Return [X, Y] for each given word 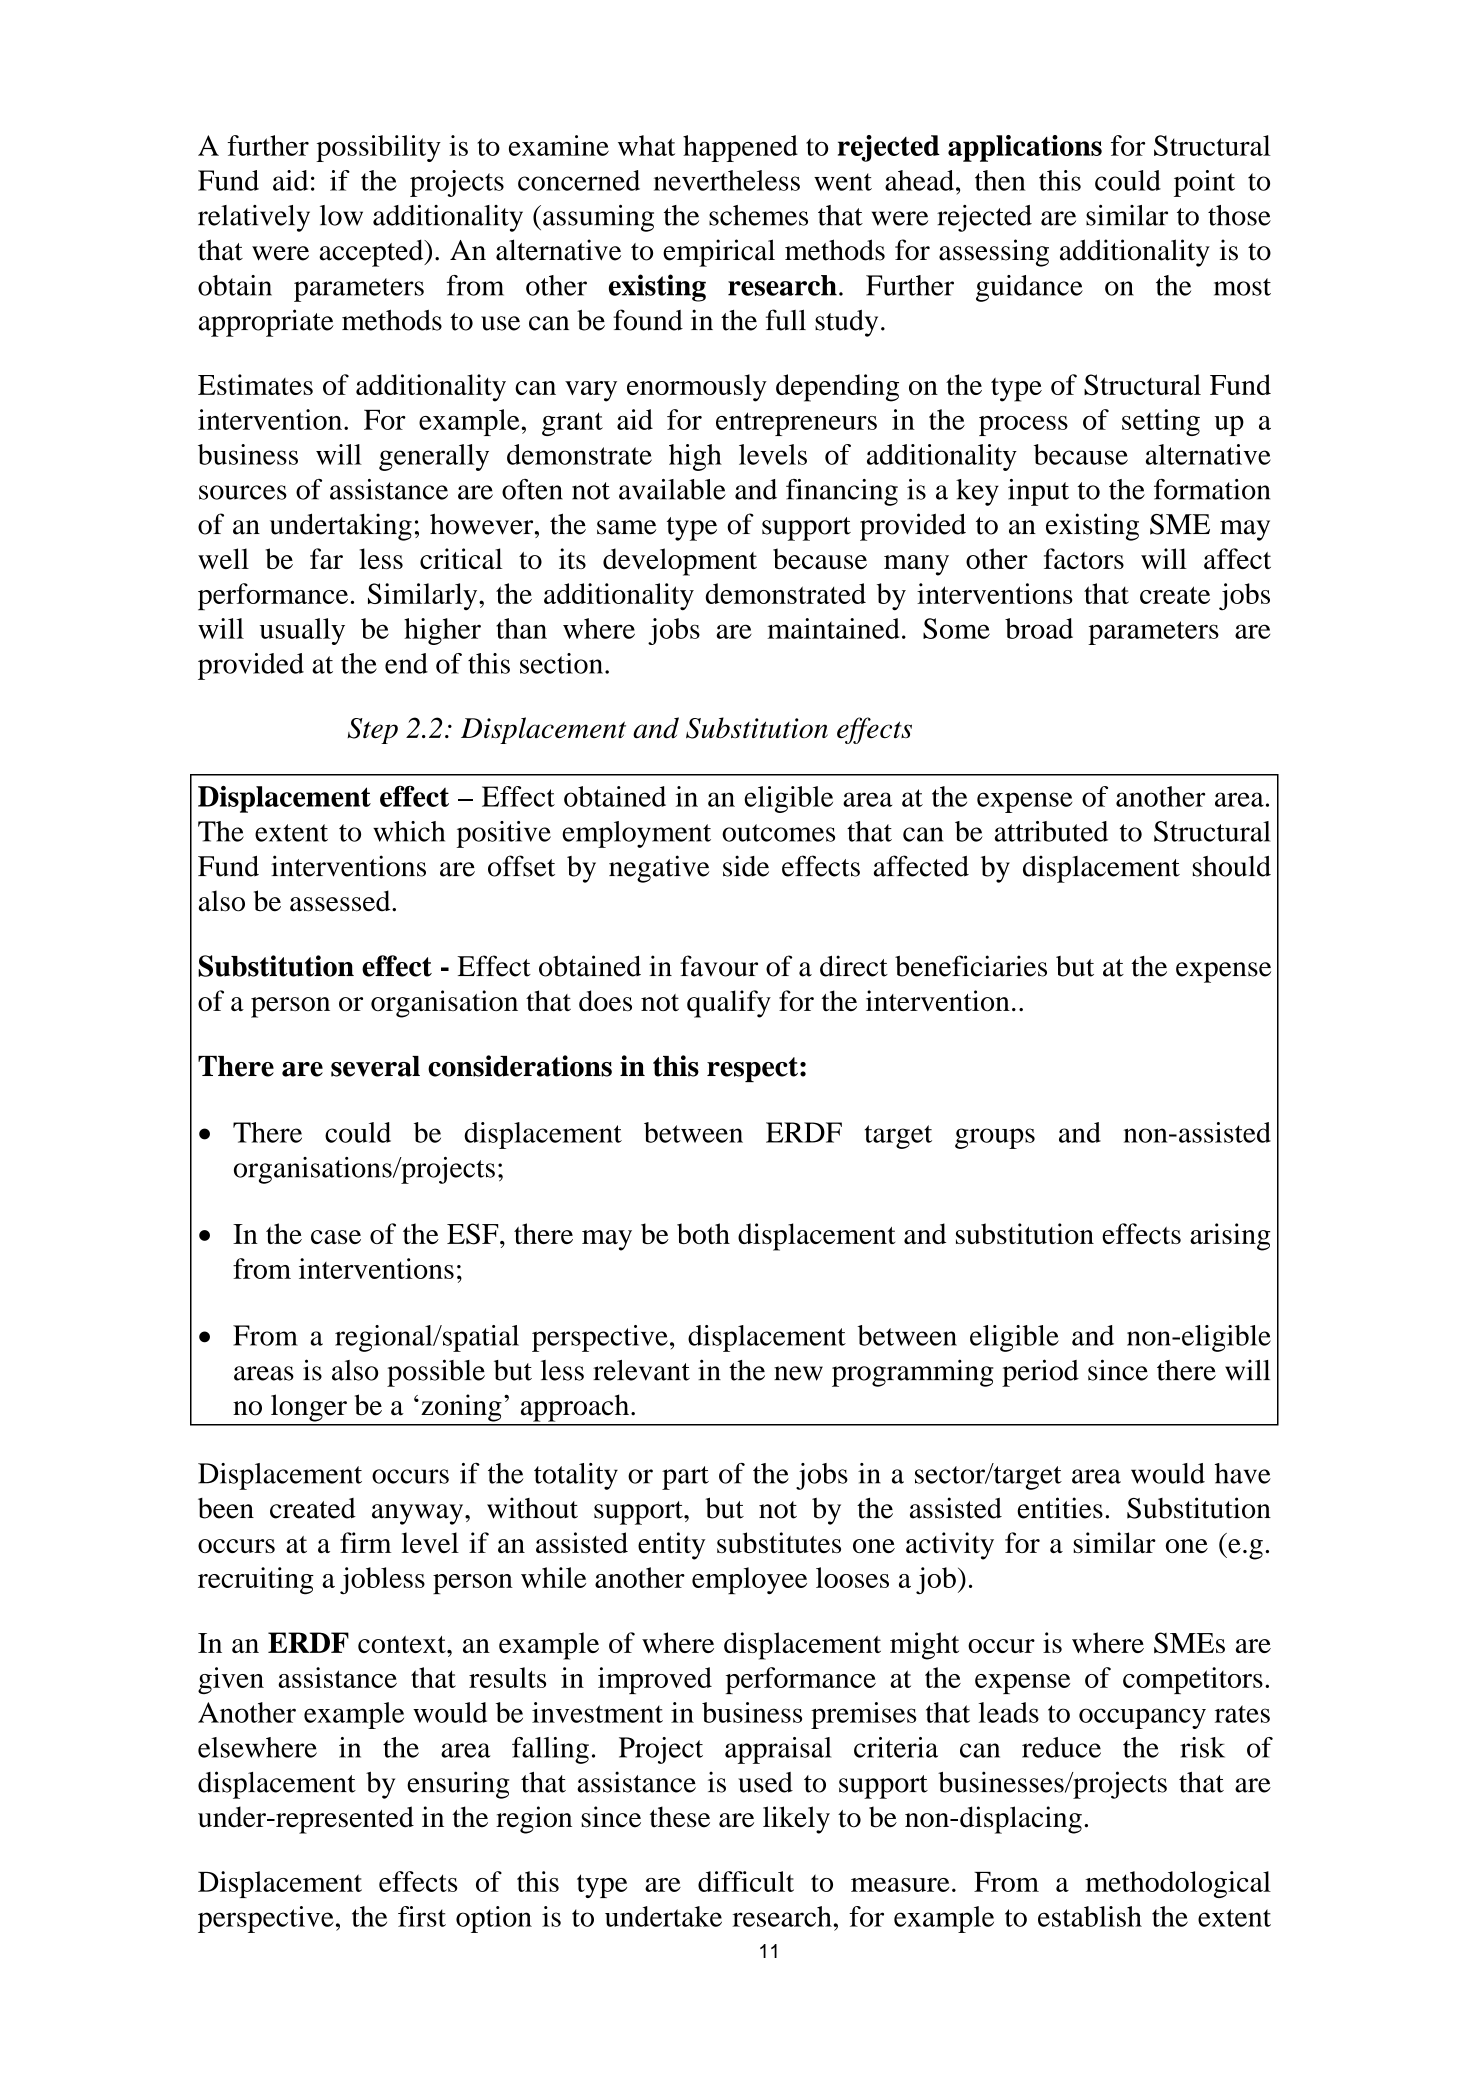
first [422, 1916]
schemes [758, 215]
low [341, 215]
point [1204, 183]
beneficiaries [971, 966]
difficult [746, 1881]
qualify [729, 1004]
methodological [1178, 1884]
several [375, 1066]
